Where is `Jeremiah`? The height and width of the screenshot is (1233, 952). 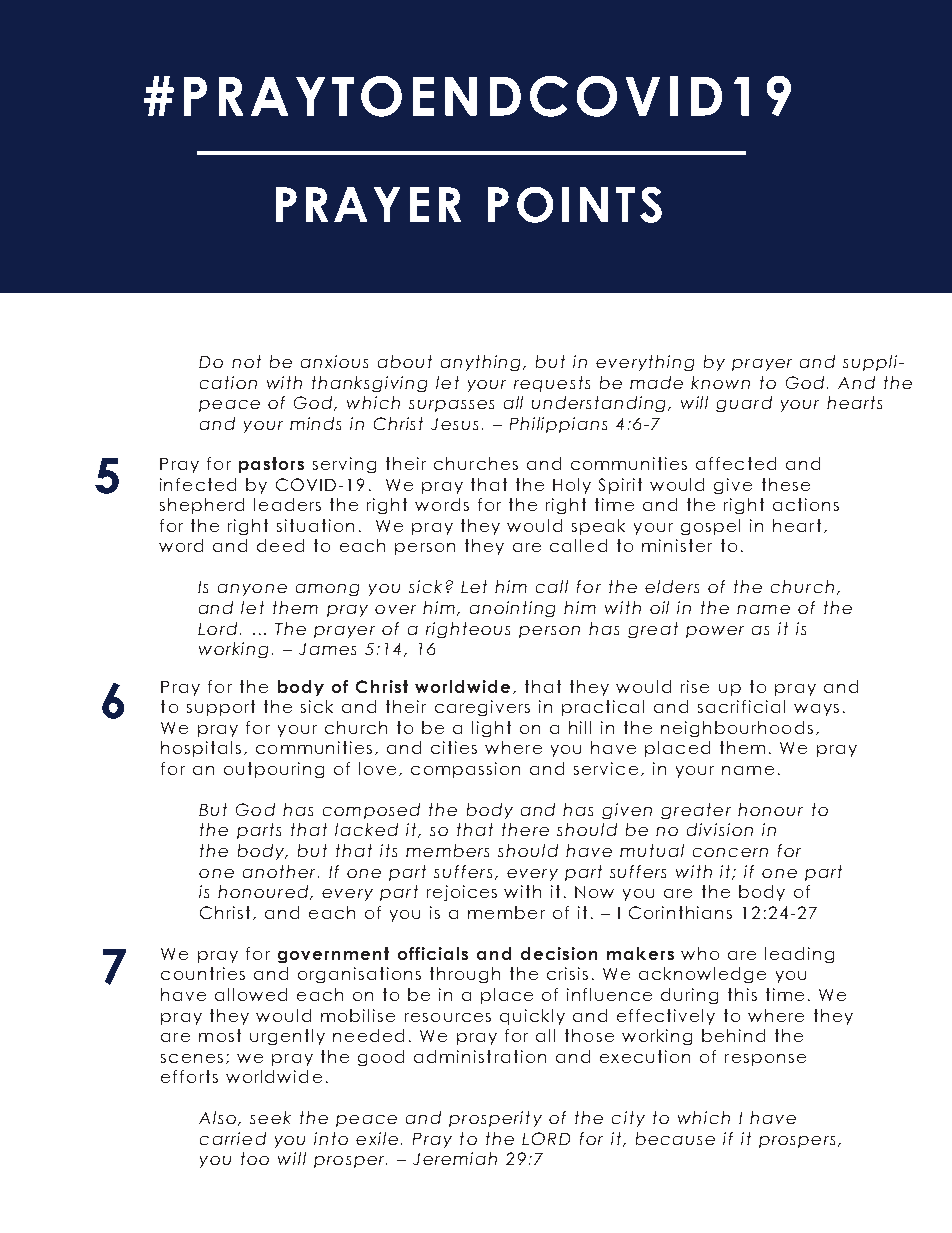 Jeremiah is located at coordinates (455, 1158).
